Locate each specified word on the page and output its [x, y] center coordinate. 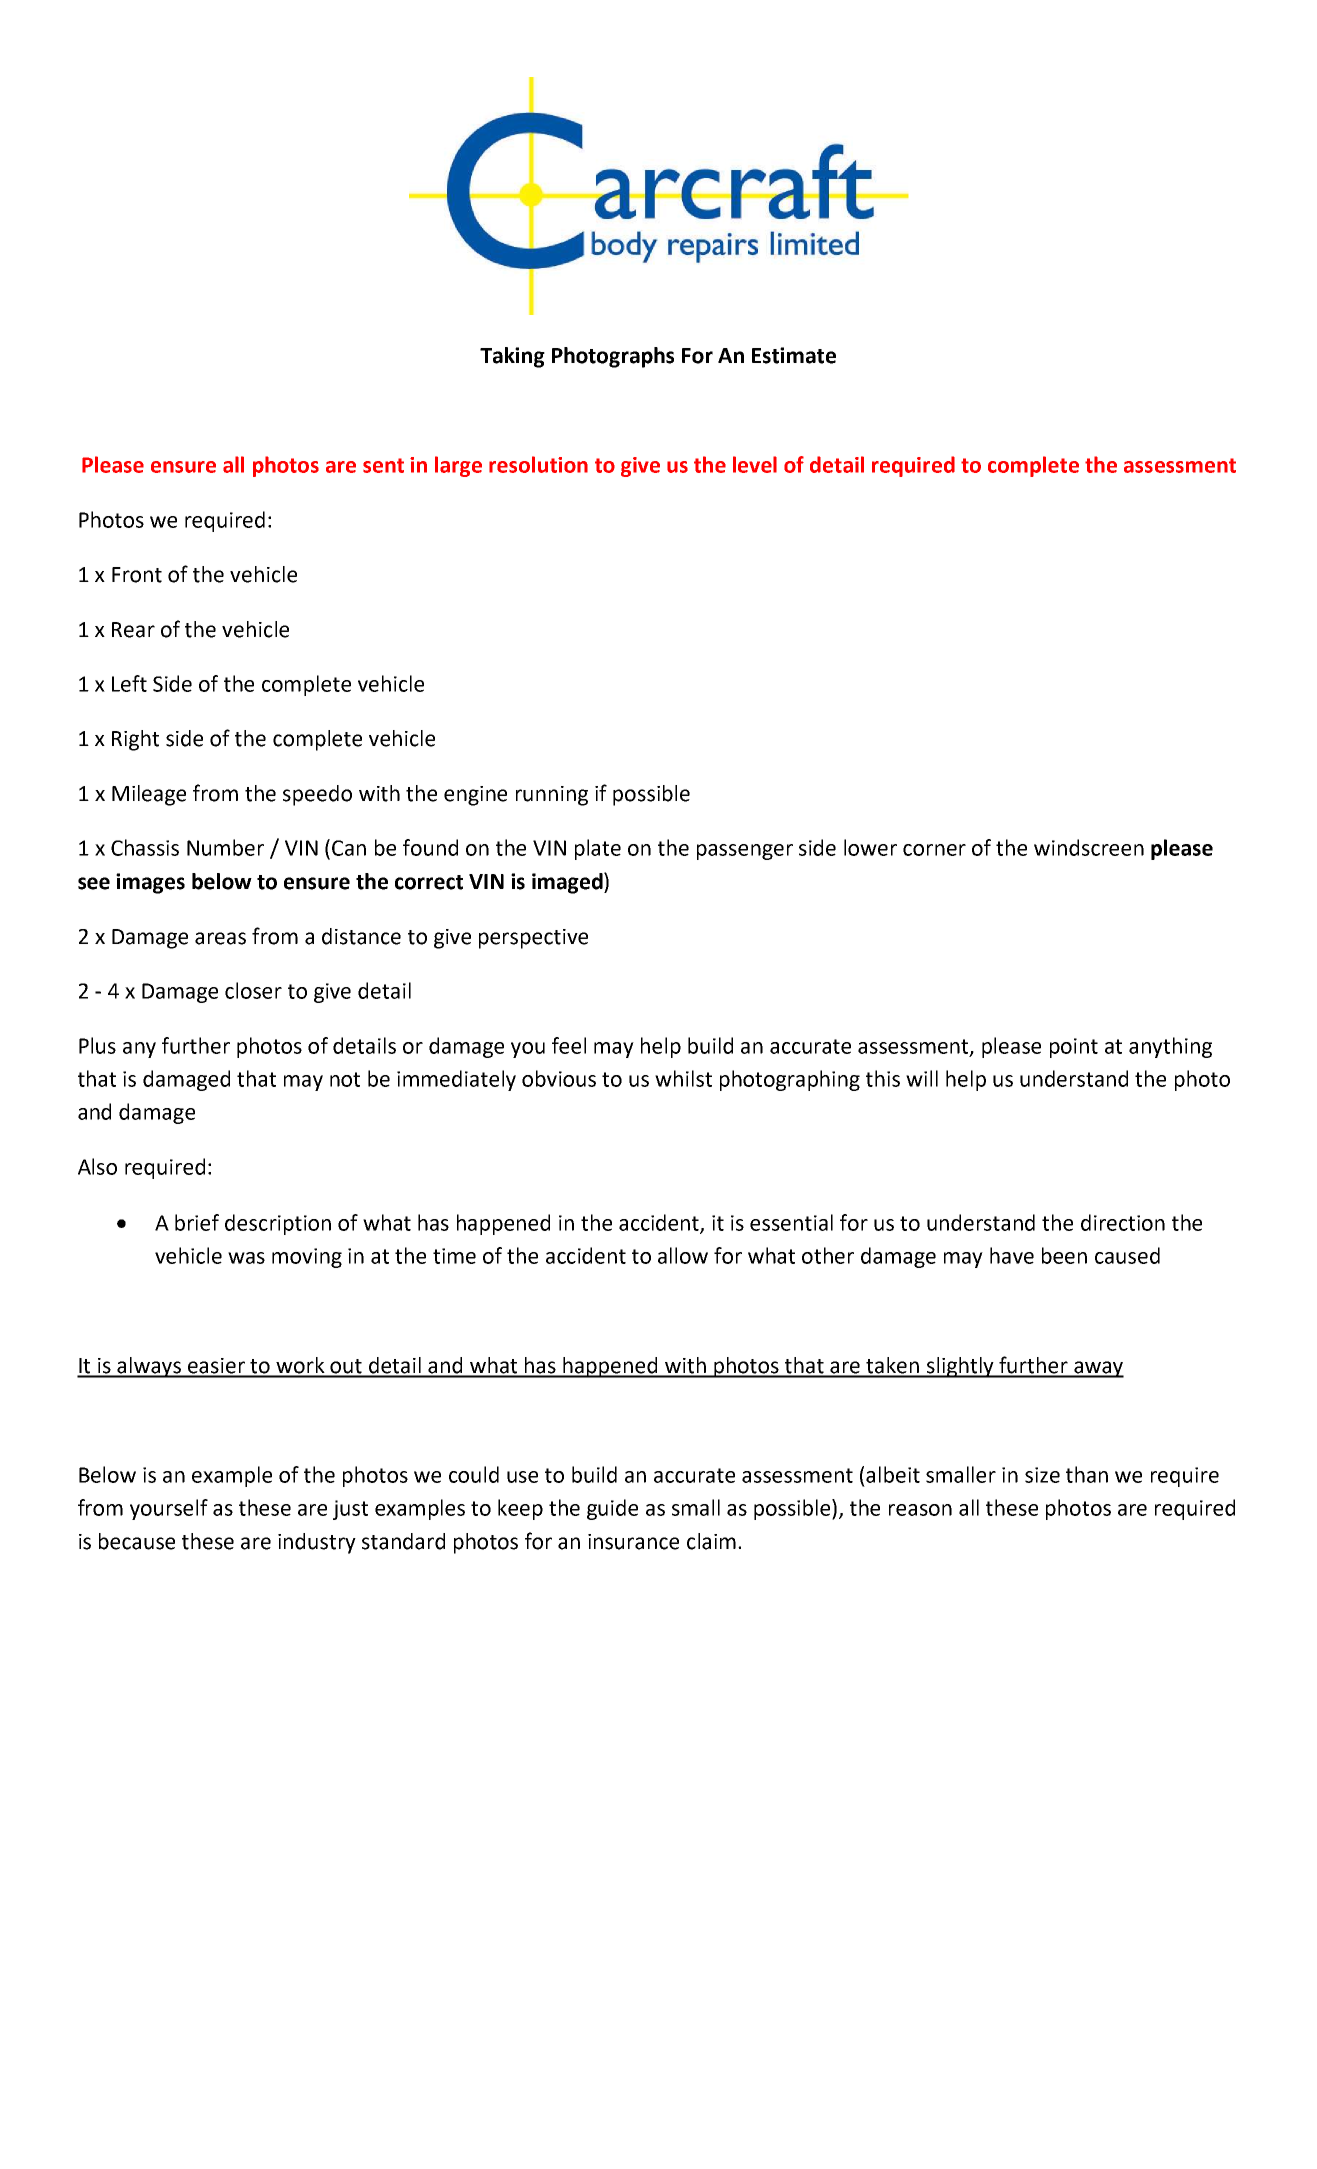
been [1064, 1255]
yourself [169, 1509]
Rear [133, 630]
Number [225, 847]
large [458, 466]
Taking [512, 357]
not [345, 1079]
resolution [538, 464]
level [755, 464]
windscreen [1089, 847]
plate [598, 849]
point [1074, 1048]
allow [683, 1255]
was [246, 1258]
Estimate [794, 355]
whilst [683, 1078]
